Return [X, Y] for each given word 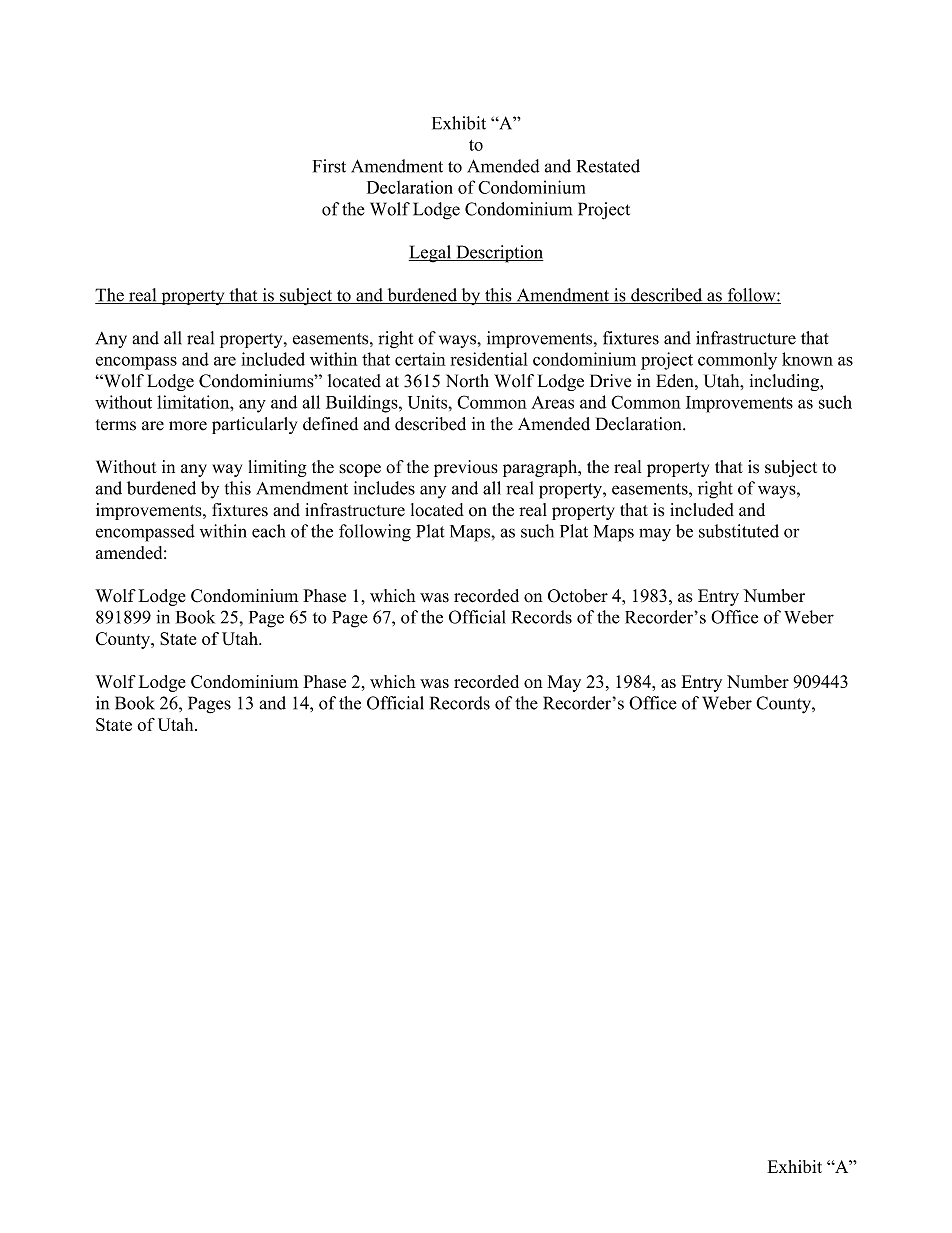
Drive [610, 381]
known [807, 359]
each [268, 531]
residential [489, 359]
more [188, 426]
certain [420, 359]
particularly [254, 425]
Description [498, 254]
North [467, 381]
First [329, 166]
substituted [739, 531]
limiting [278, 468]
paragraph [541, 468]
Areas [552, 402]
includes [384, 488]
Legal [431, 254]
